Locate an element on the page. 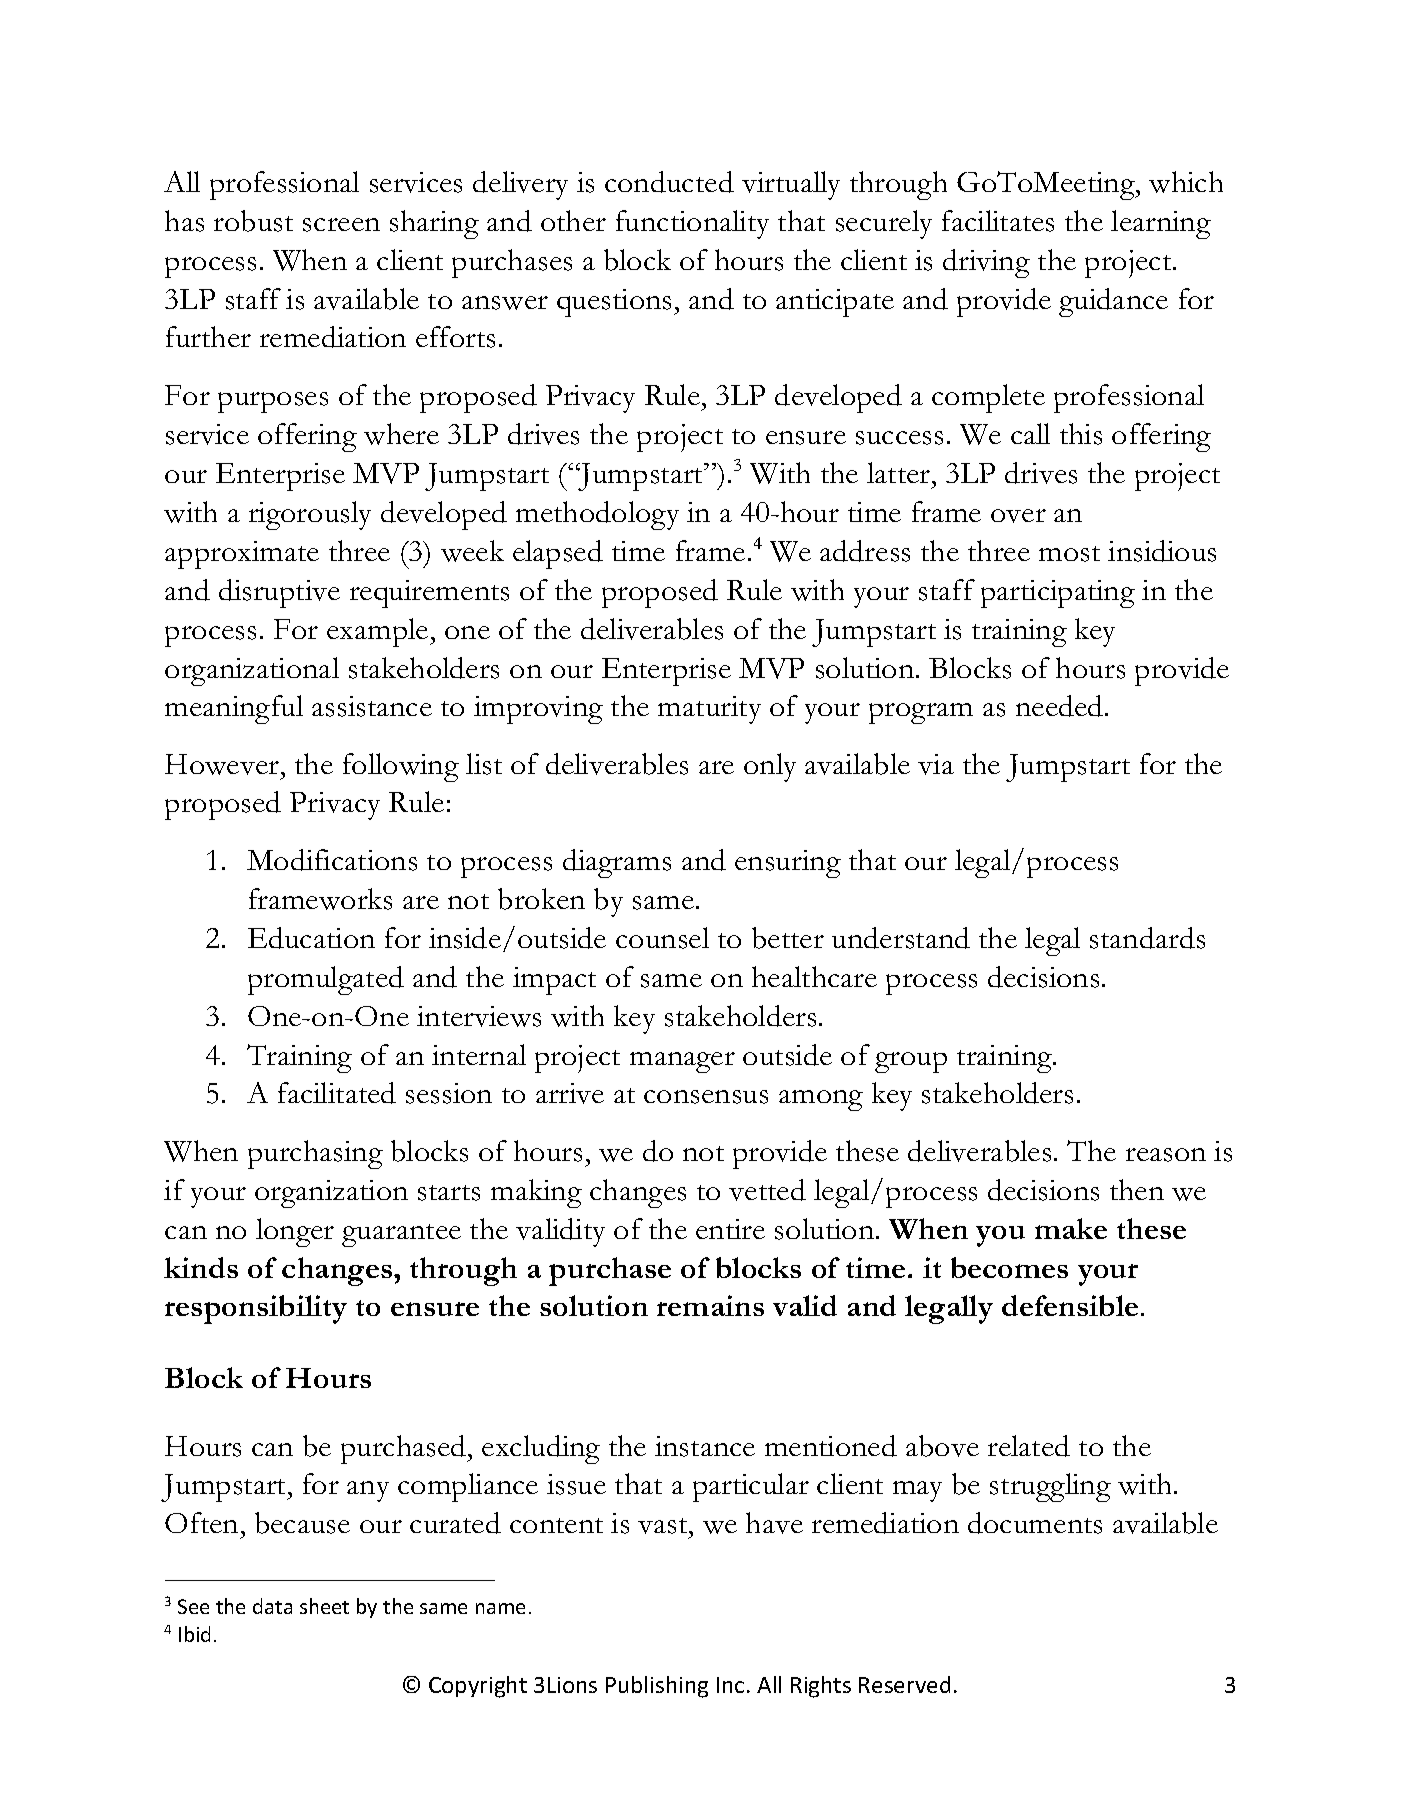  vetted is located at coordinates (767, 1190).
